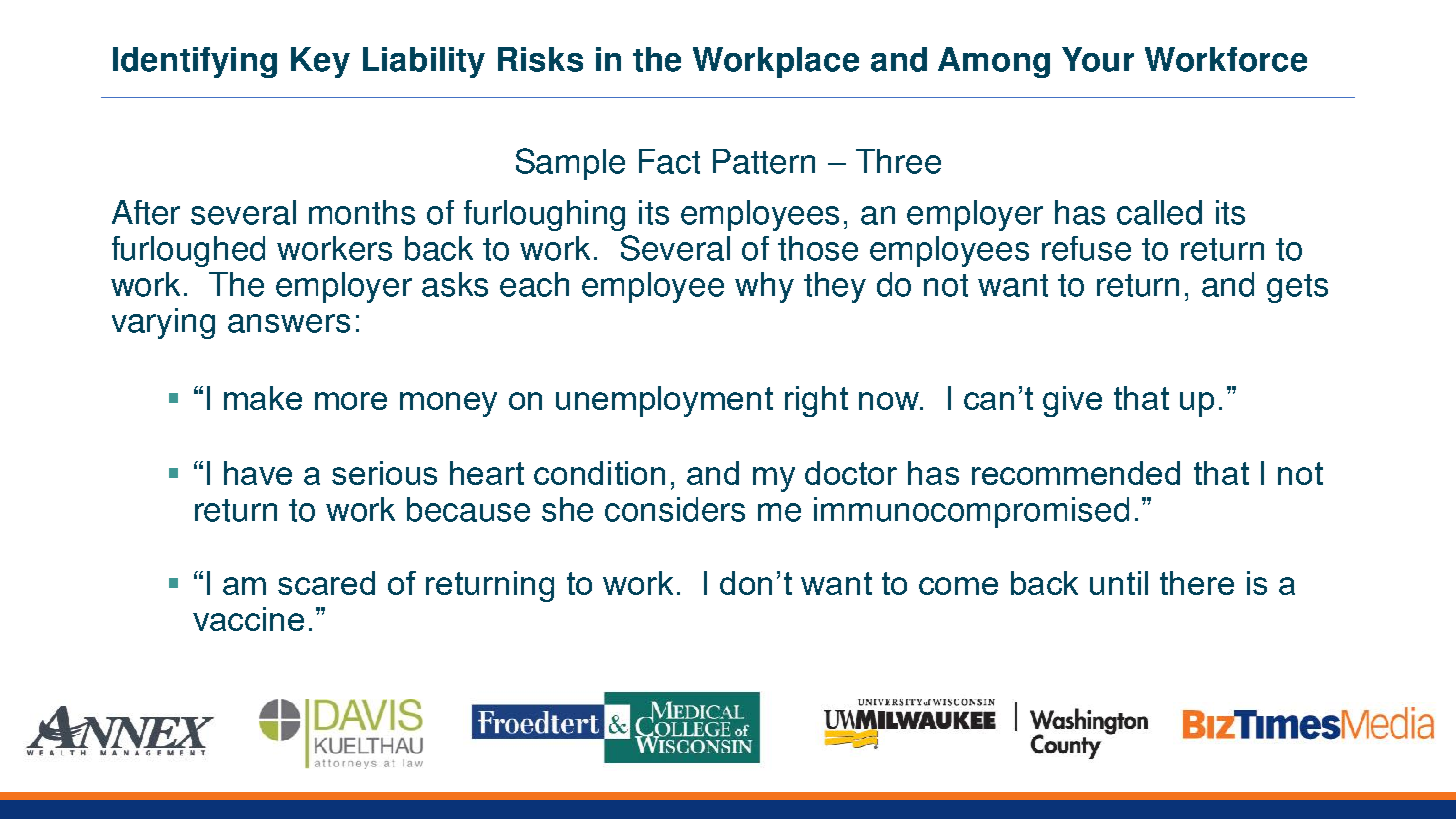 The image size is (1456, 819). What do you see at coordinates (958, 586) in the screenshot?
I see `come` at bounding box center [958, 586].
